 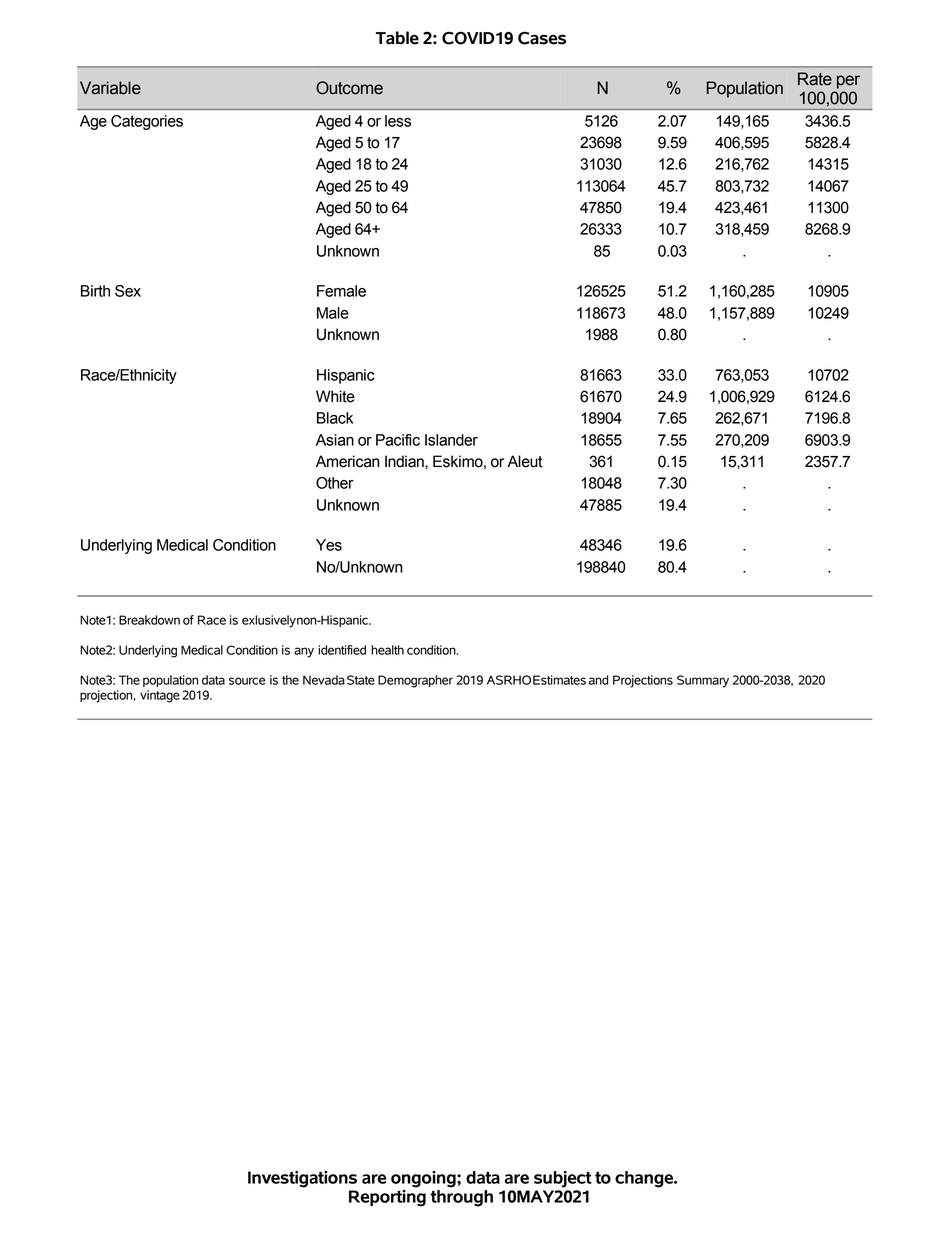 What do you see at coordinates (461, 1197) in the screenshot?
I see `through` at bounding box center [461, 1197].
